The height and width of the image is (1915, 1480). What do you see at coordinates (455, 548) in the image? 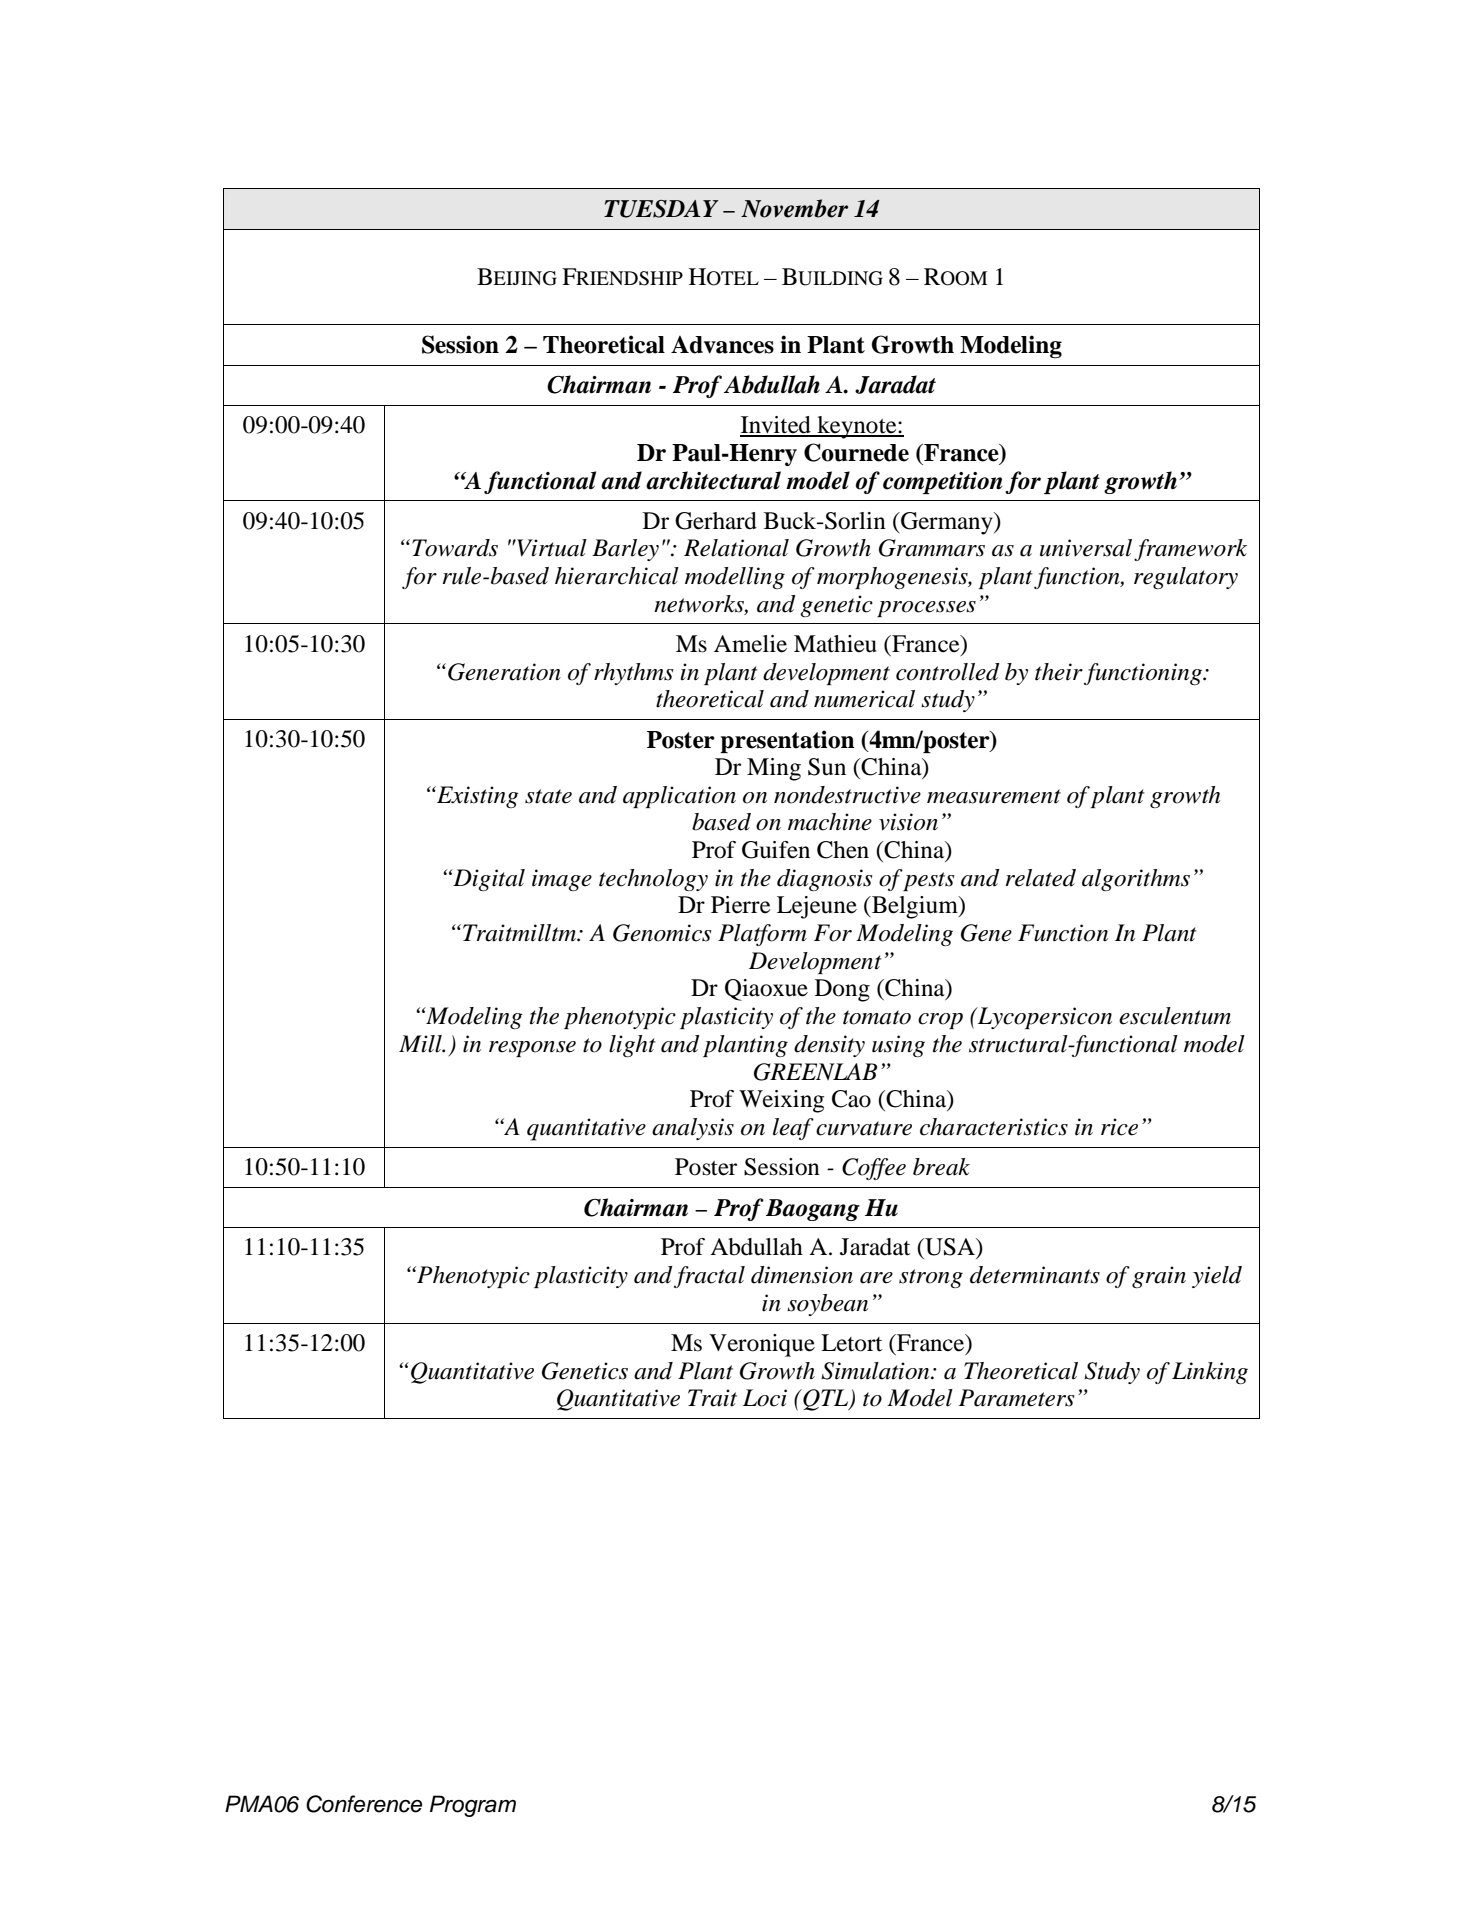
I see `Towards` at bounding box center [455, 548].
